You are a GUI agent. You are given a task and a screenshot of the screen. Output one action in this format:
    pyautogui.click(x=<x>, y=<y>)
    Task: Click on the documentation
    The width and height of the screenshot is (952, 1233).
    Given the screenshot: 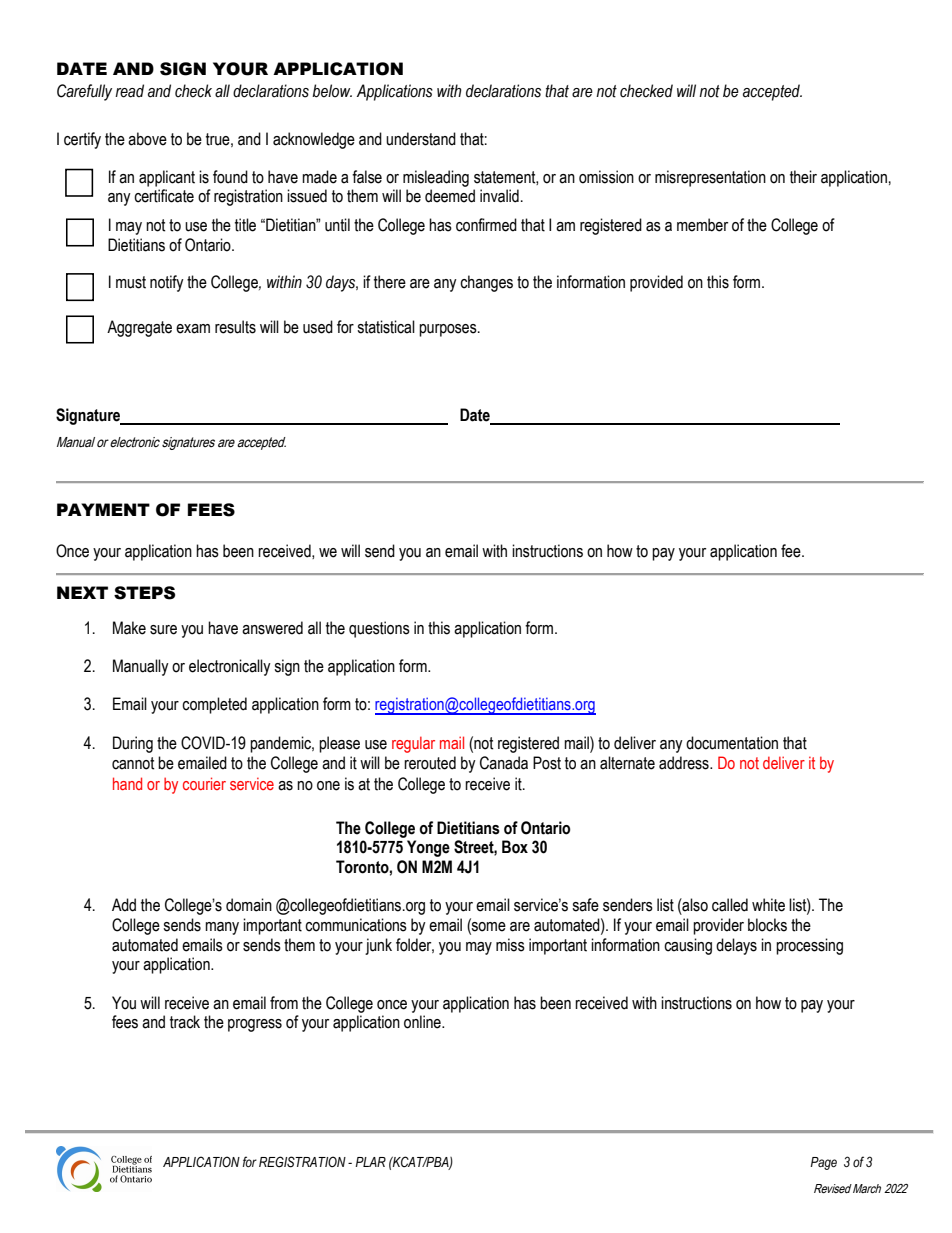 What is the action you would take?
    pyautogui.click(x=732, y=743)
